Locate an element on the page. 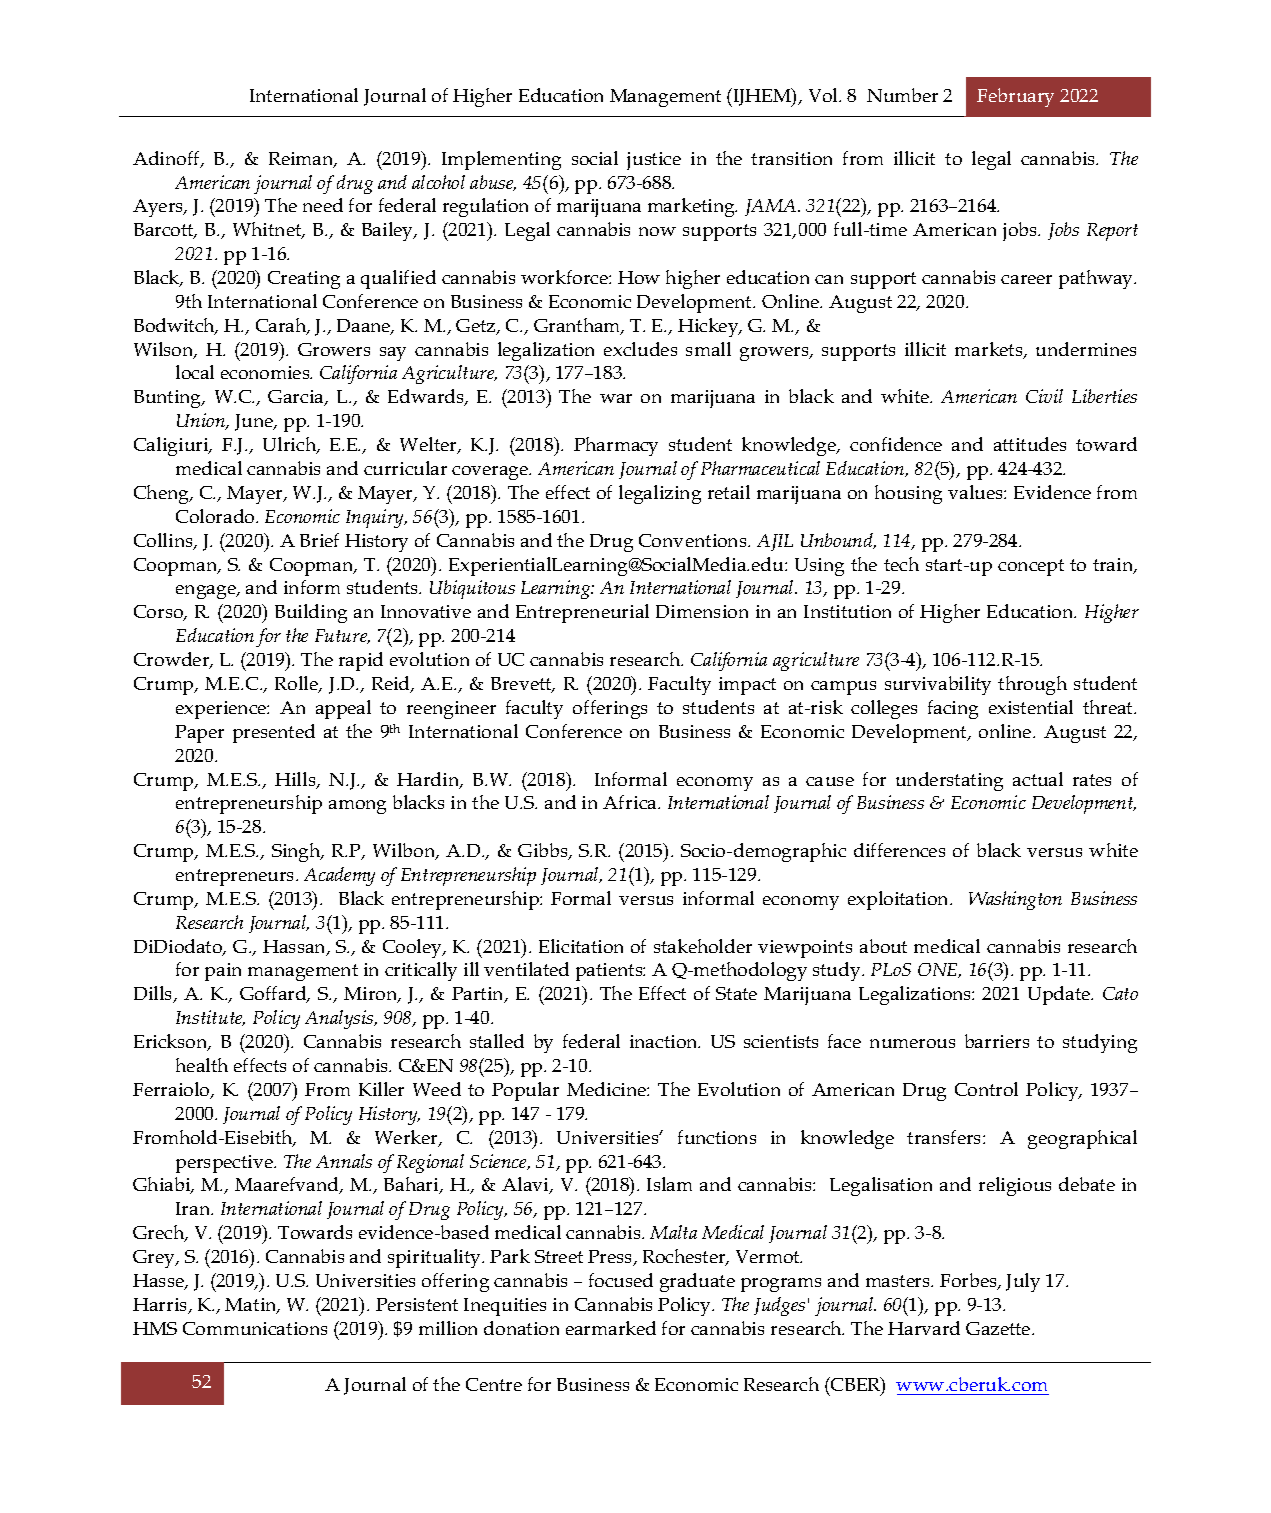  earmarked is located at coordinates (611, 1328).
